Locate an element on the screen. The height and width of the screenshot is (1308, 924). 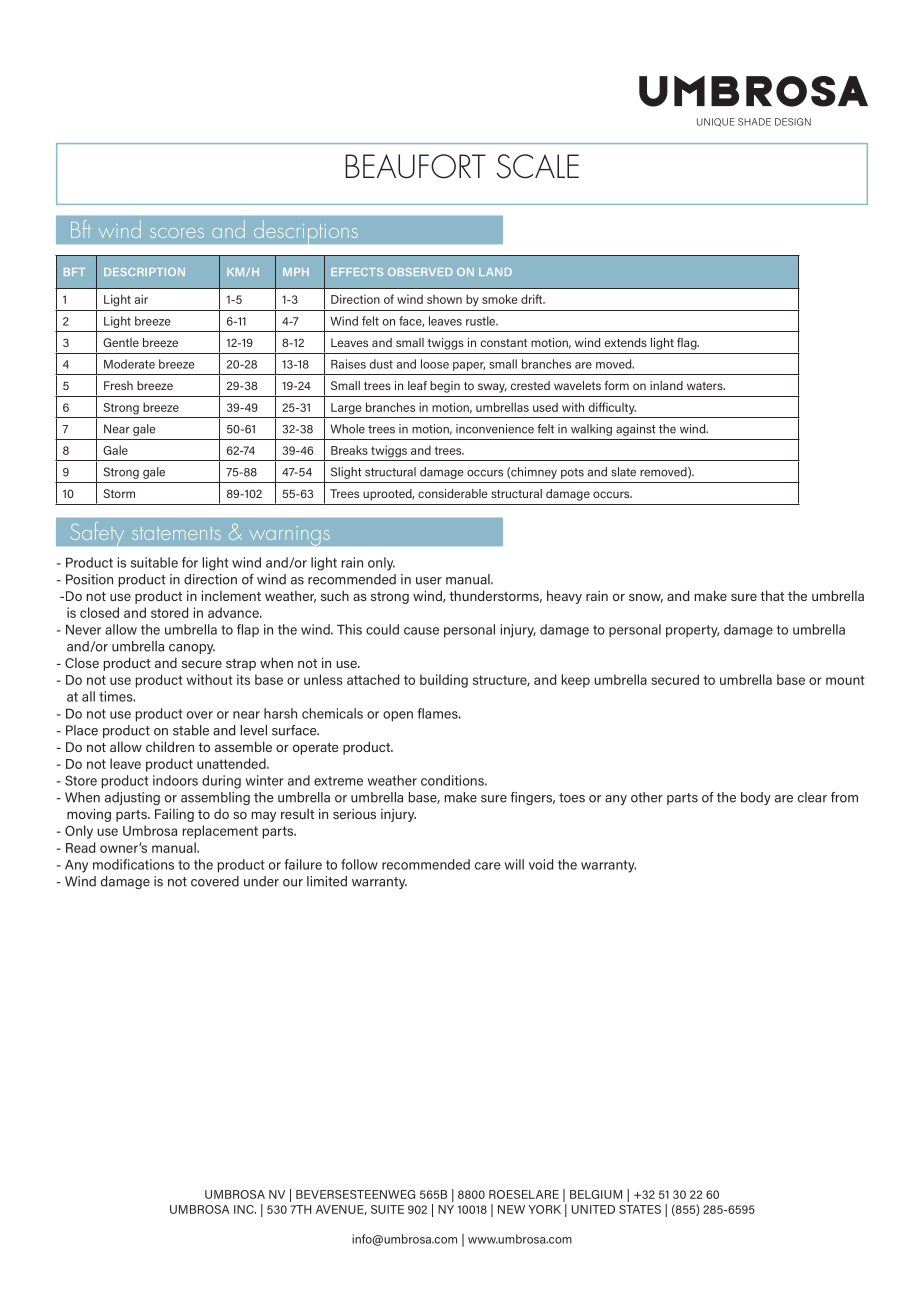
canopy is located at coordinates (192, 649).
